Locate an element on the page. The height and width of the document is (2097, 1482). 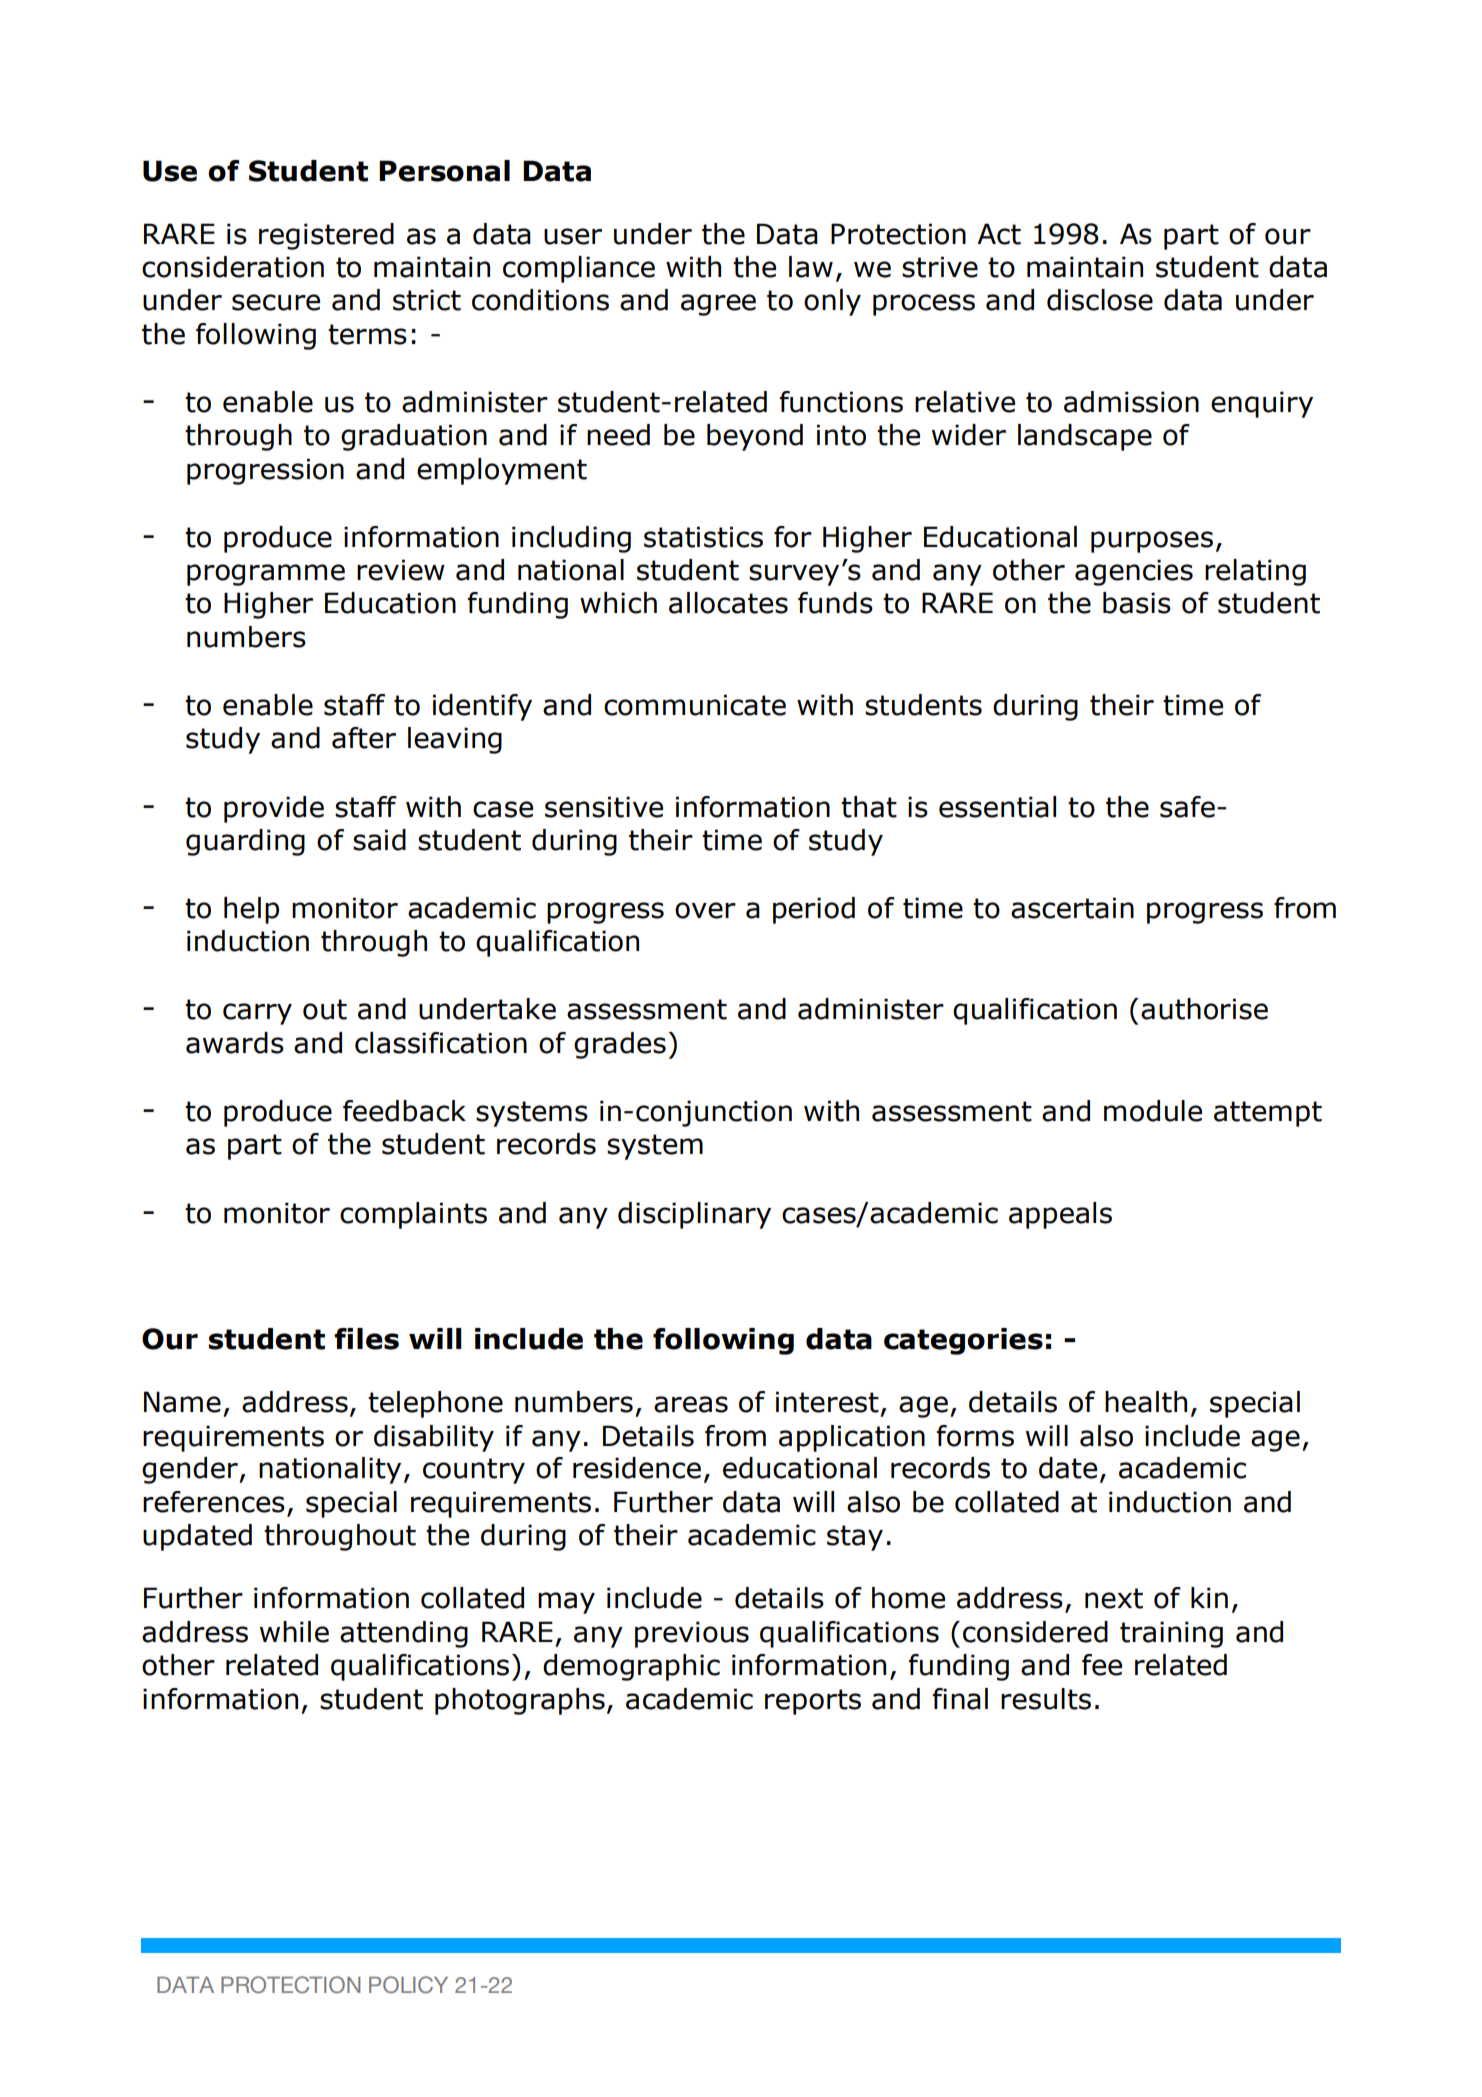
residence is located at coordinates (637, 1468).
